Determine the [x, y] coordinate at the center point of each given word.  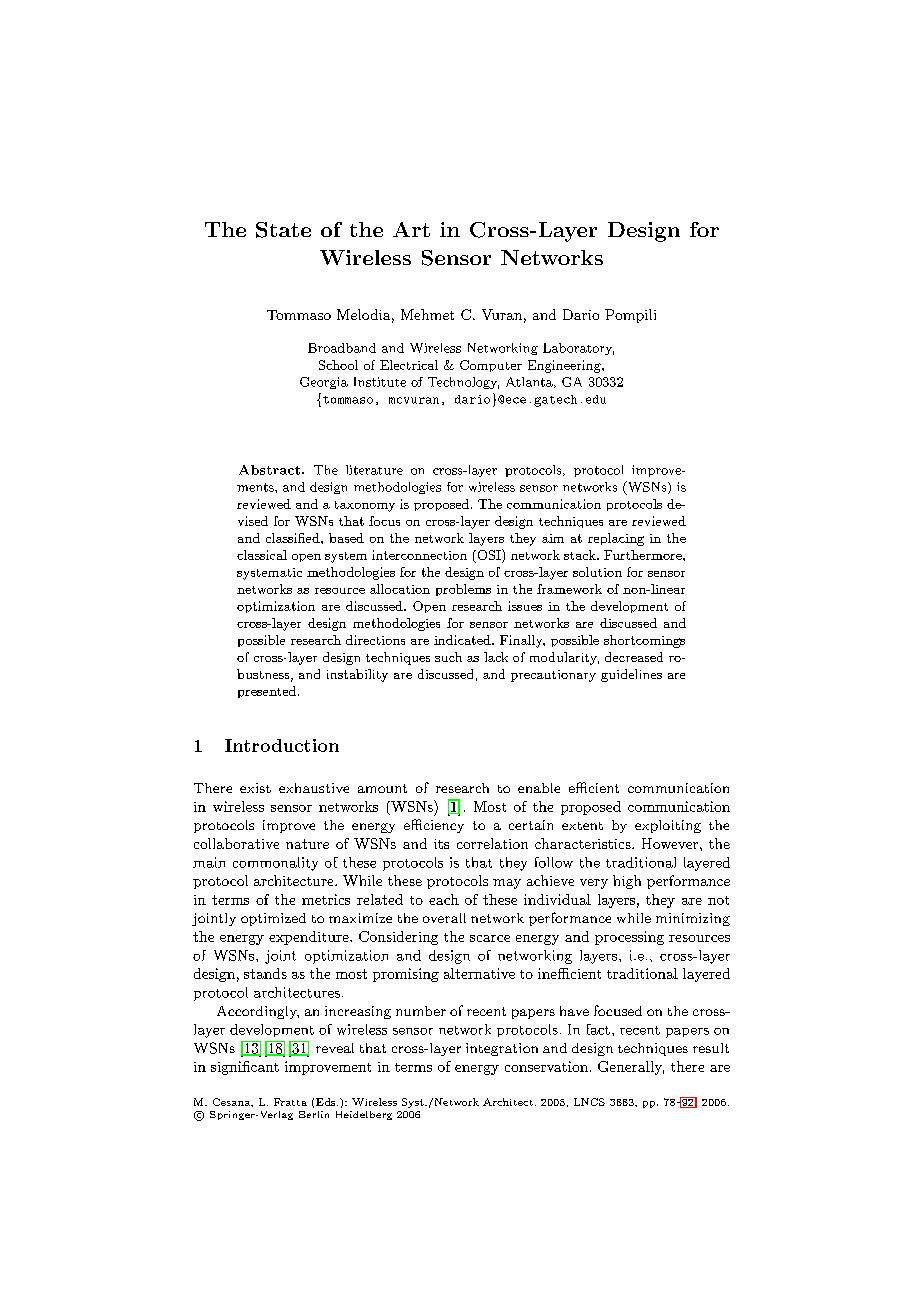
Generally [631, 1068]
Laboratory [578, 349]
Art [411, 229]
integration [502, 1049]
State [283, 230]
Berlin [314, 1114]
